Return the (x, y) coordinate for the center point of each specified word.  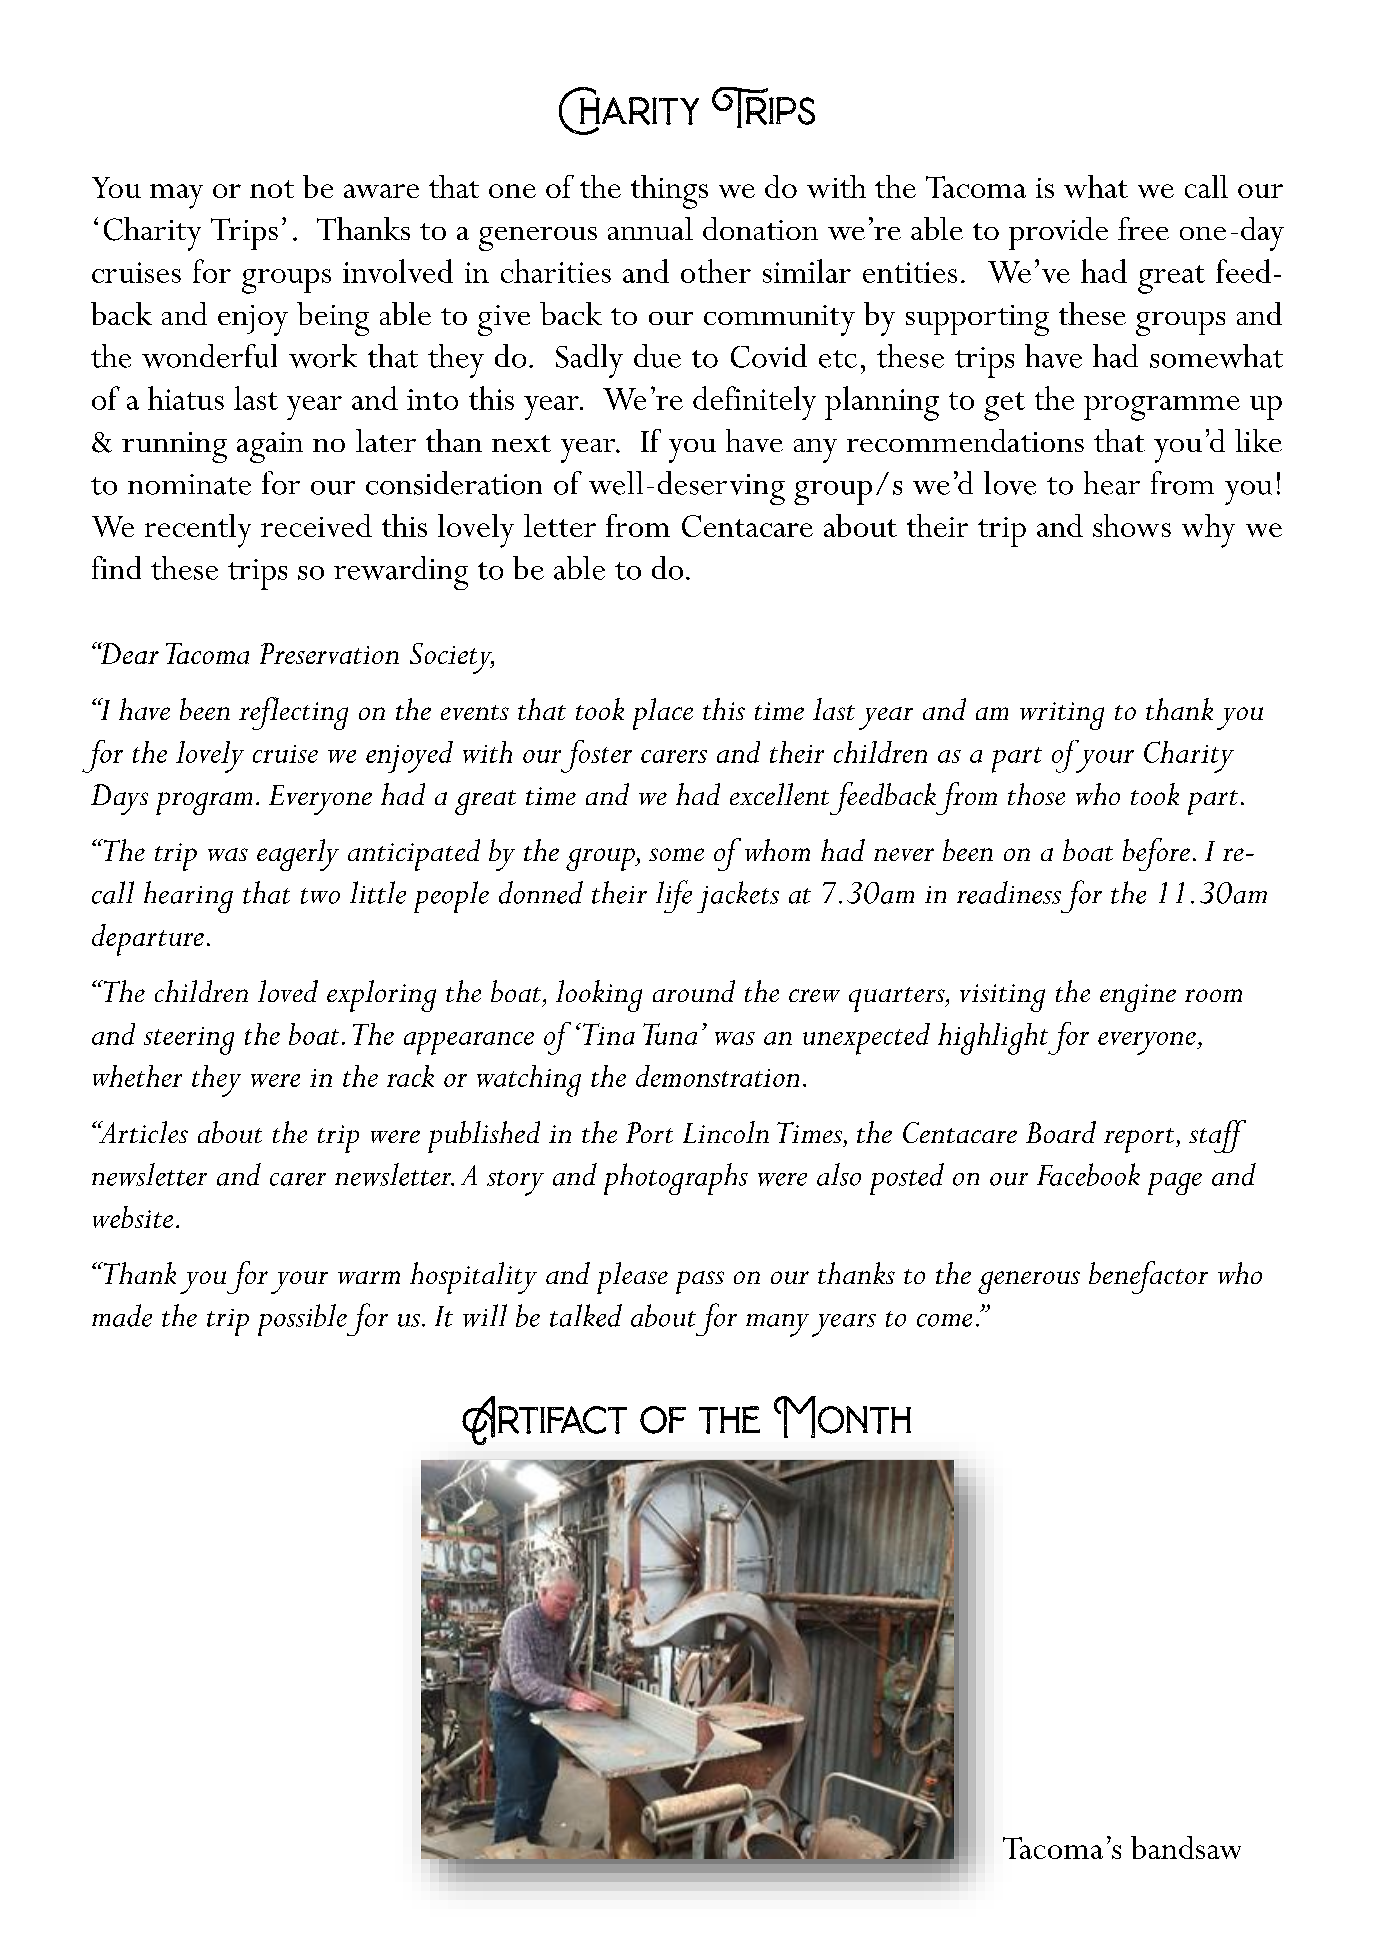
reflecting (293, 713)
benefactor (1148, 1277)
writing (1062, 716)
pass (700, 1282)
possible (302, 1320)
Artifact (544, 1420)
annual (650, 228)
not (272, 189)
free (1143, 228)
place (663, 714)
